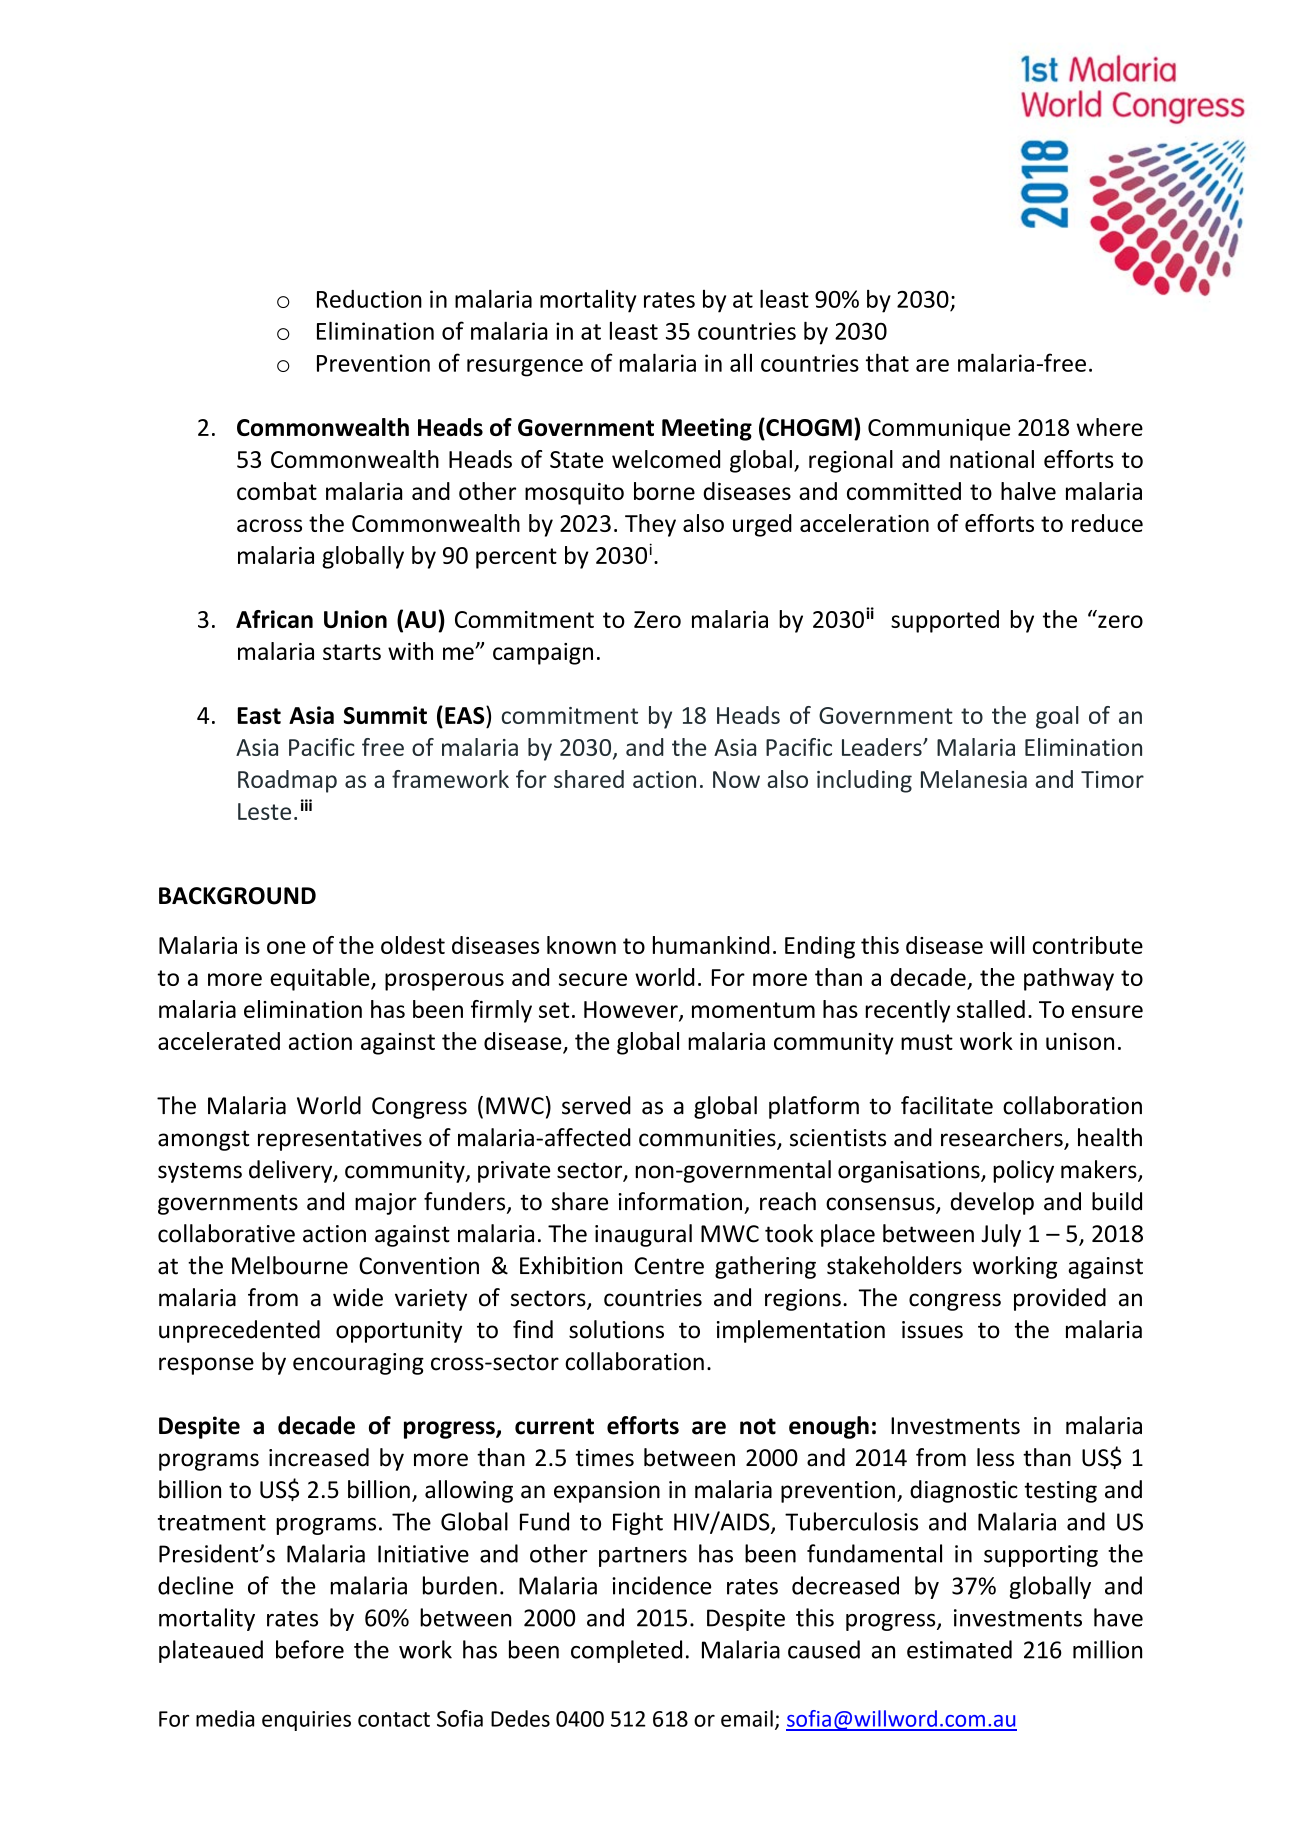  Describe the element at coordinates (707, 429) in the screenshot. I see `Meeting` at that location.
